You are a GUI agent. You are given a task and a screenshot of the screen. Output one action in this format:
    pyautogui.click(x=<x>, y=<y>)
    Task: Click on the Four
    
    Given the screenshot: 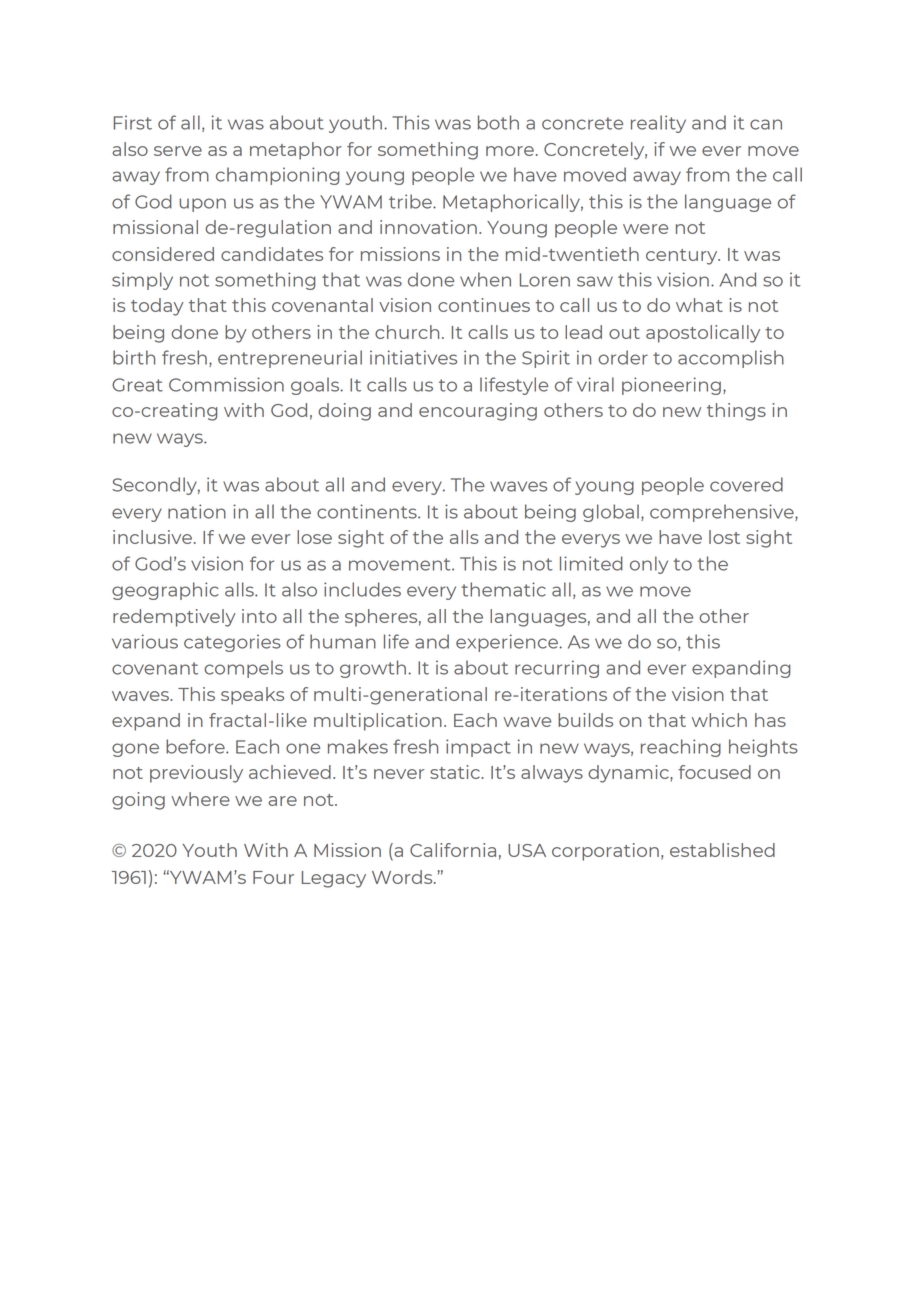 What is the action you would take?
    pyautogui.click(x=273, y=877)
